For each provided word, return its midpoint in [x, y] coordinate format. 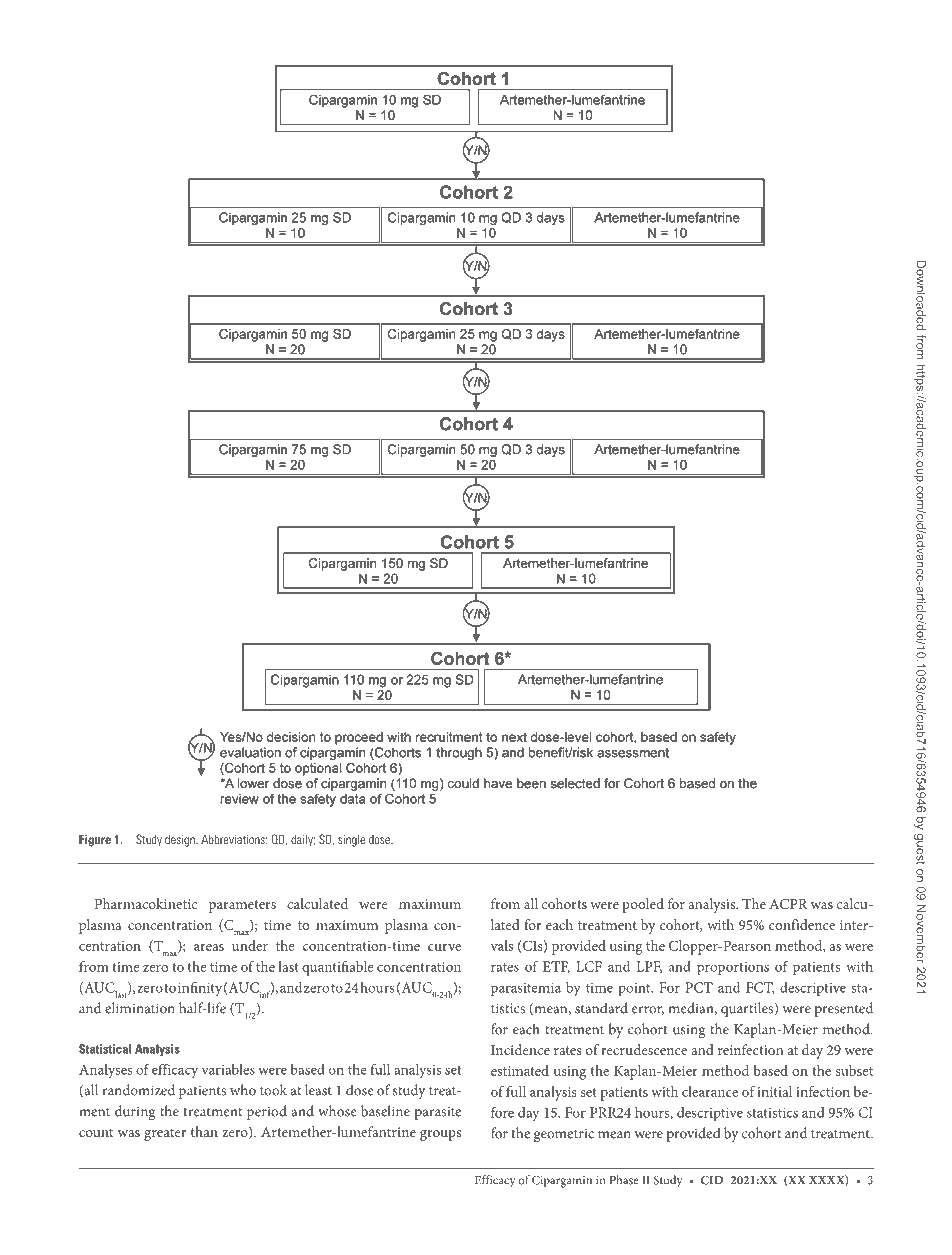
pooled [643, 905]
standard [601, 1008]
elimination [140, 1008]
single [351, 841]
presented [844, 1009]
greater [165, 1134]
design [181, 841]
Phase [624, 1180]
